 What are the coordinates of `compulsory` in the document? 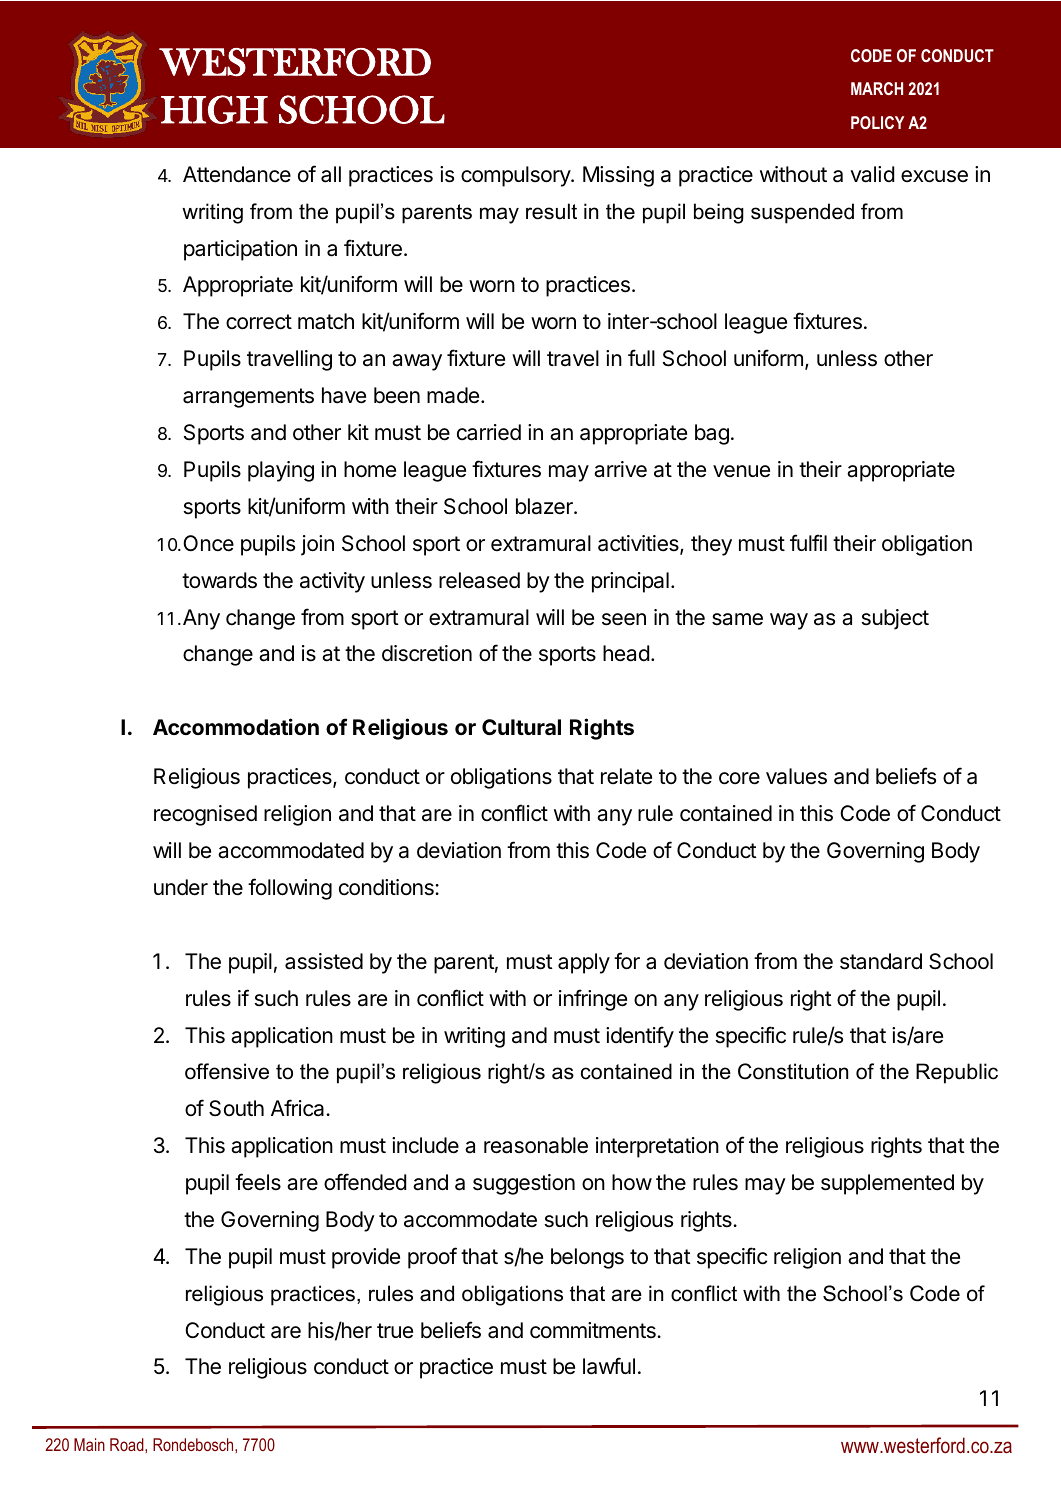 It's located at (516, 176).
